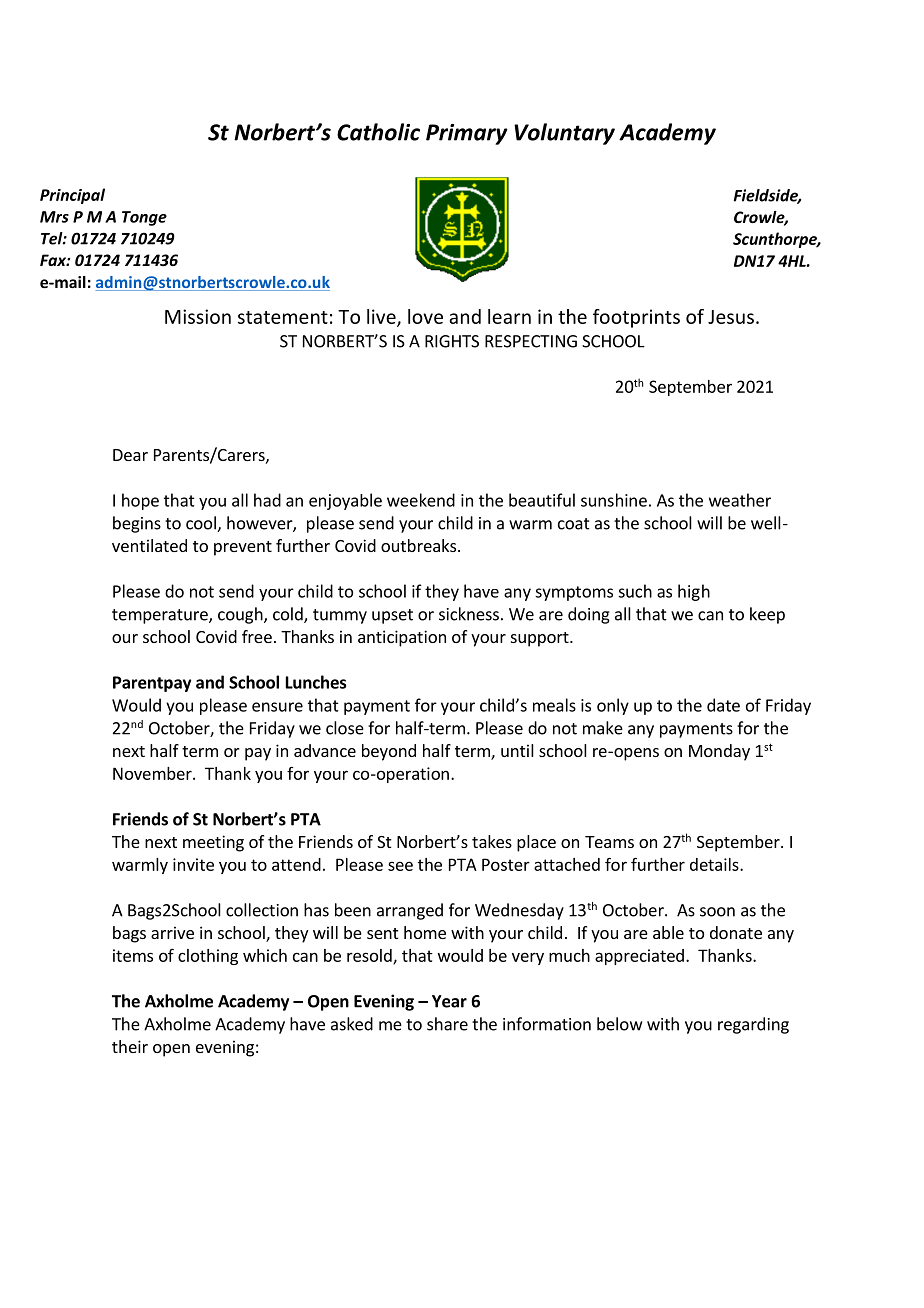 The image size is (924, 1308). Describe the element at coordinates (161, 616) in the screenshot. I see `temperature` at that location.
